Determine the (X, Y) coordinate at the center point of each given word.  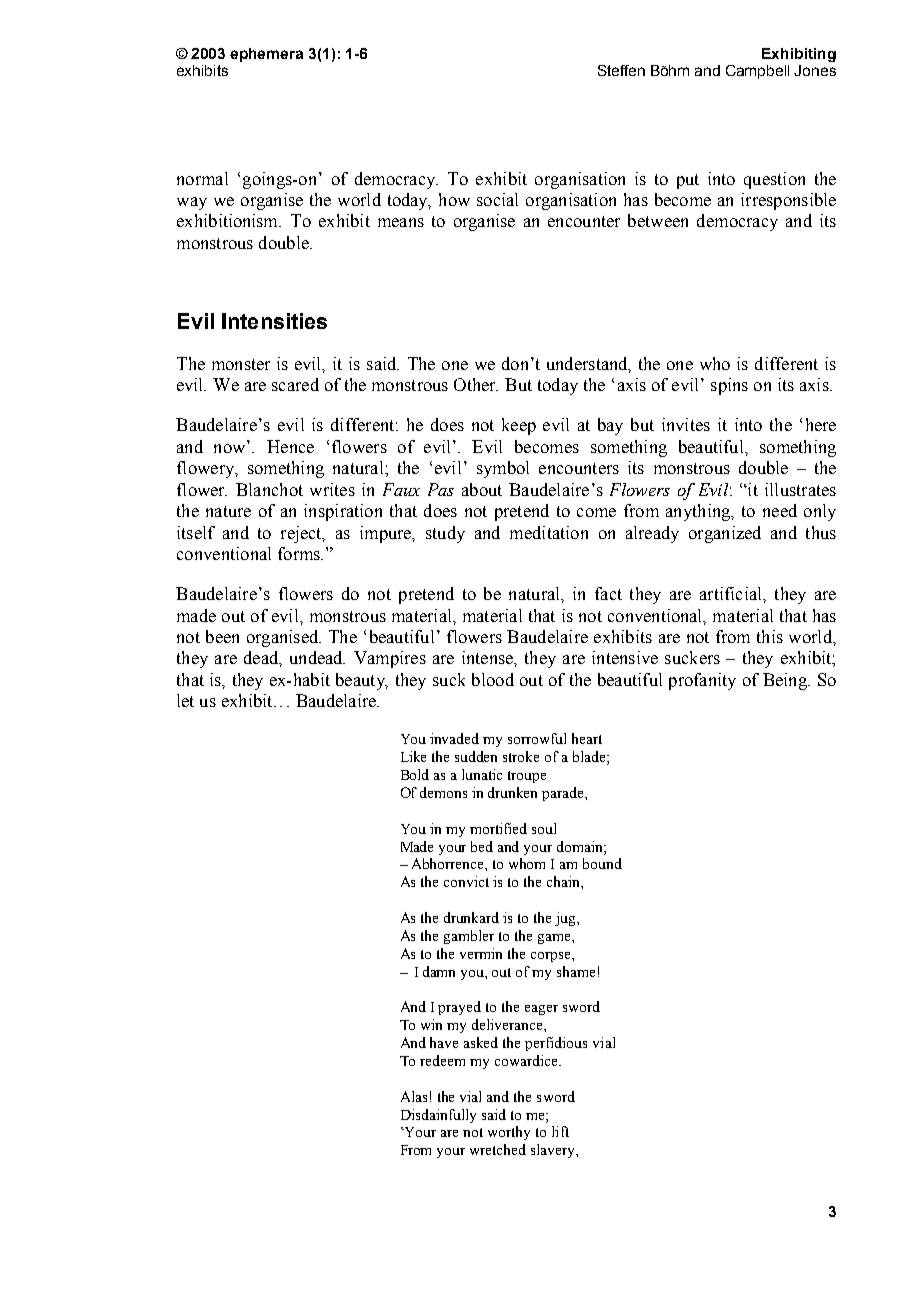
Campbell (757, 72)
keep (519, 426)
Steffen (621, 70)
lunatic (482, 774)
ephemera (266, 55)
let (185, 700)
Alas (414, 1096)
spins (729, 386)
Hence (290, 446)
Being (786, 681)
